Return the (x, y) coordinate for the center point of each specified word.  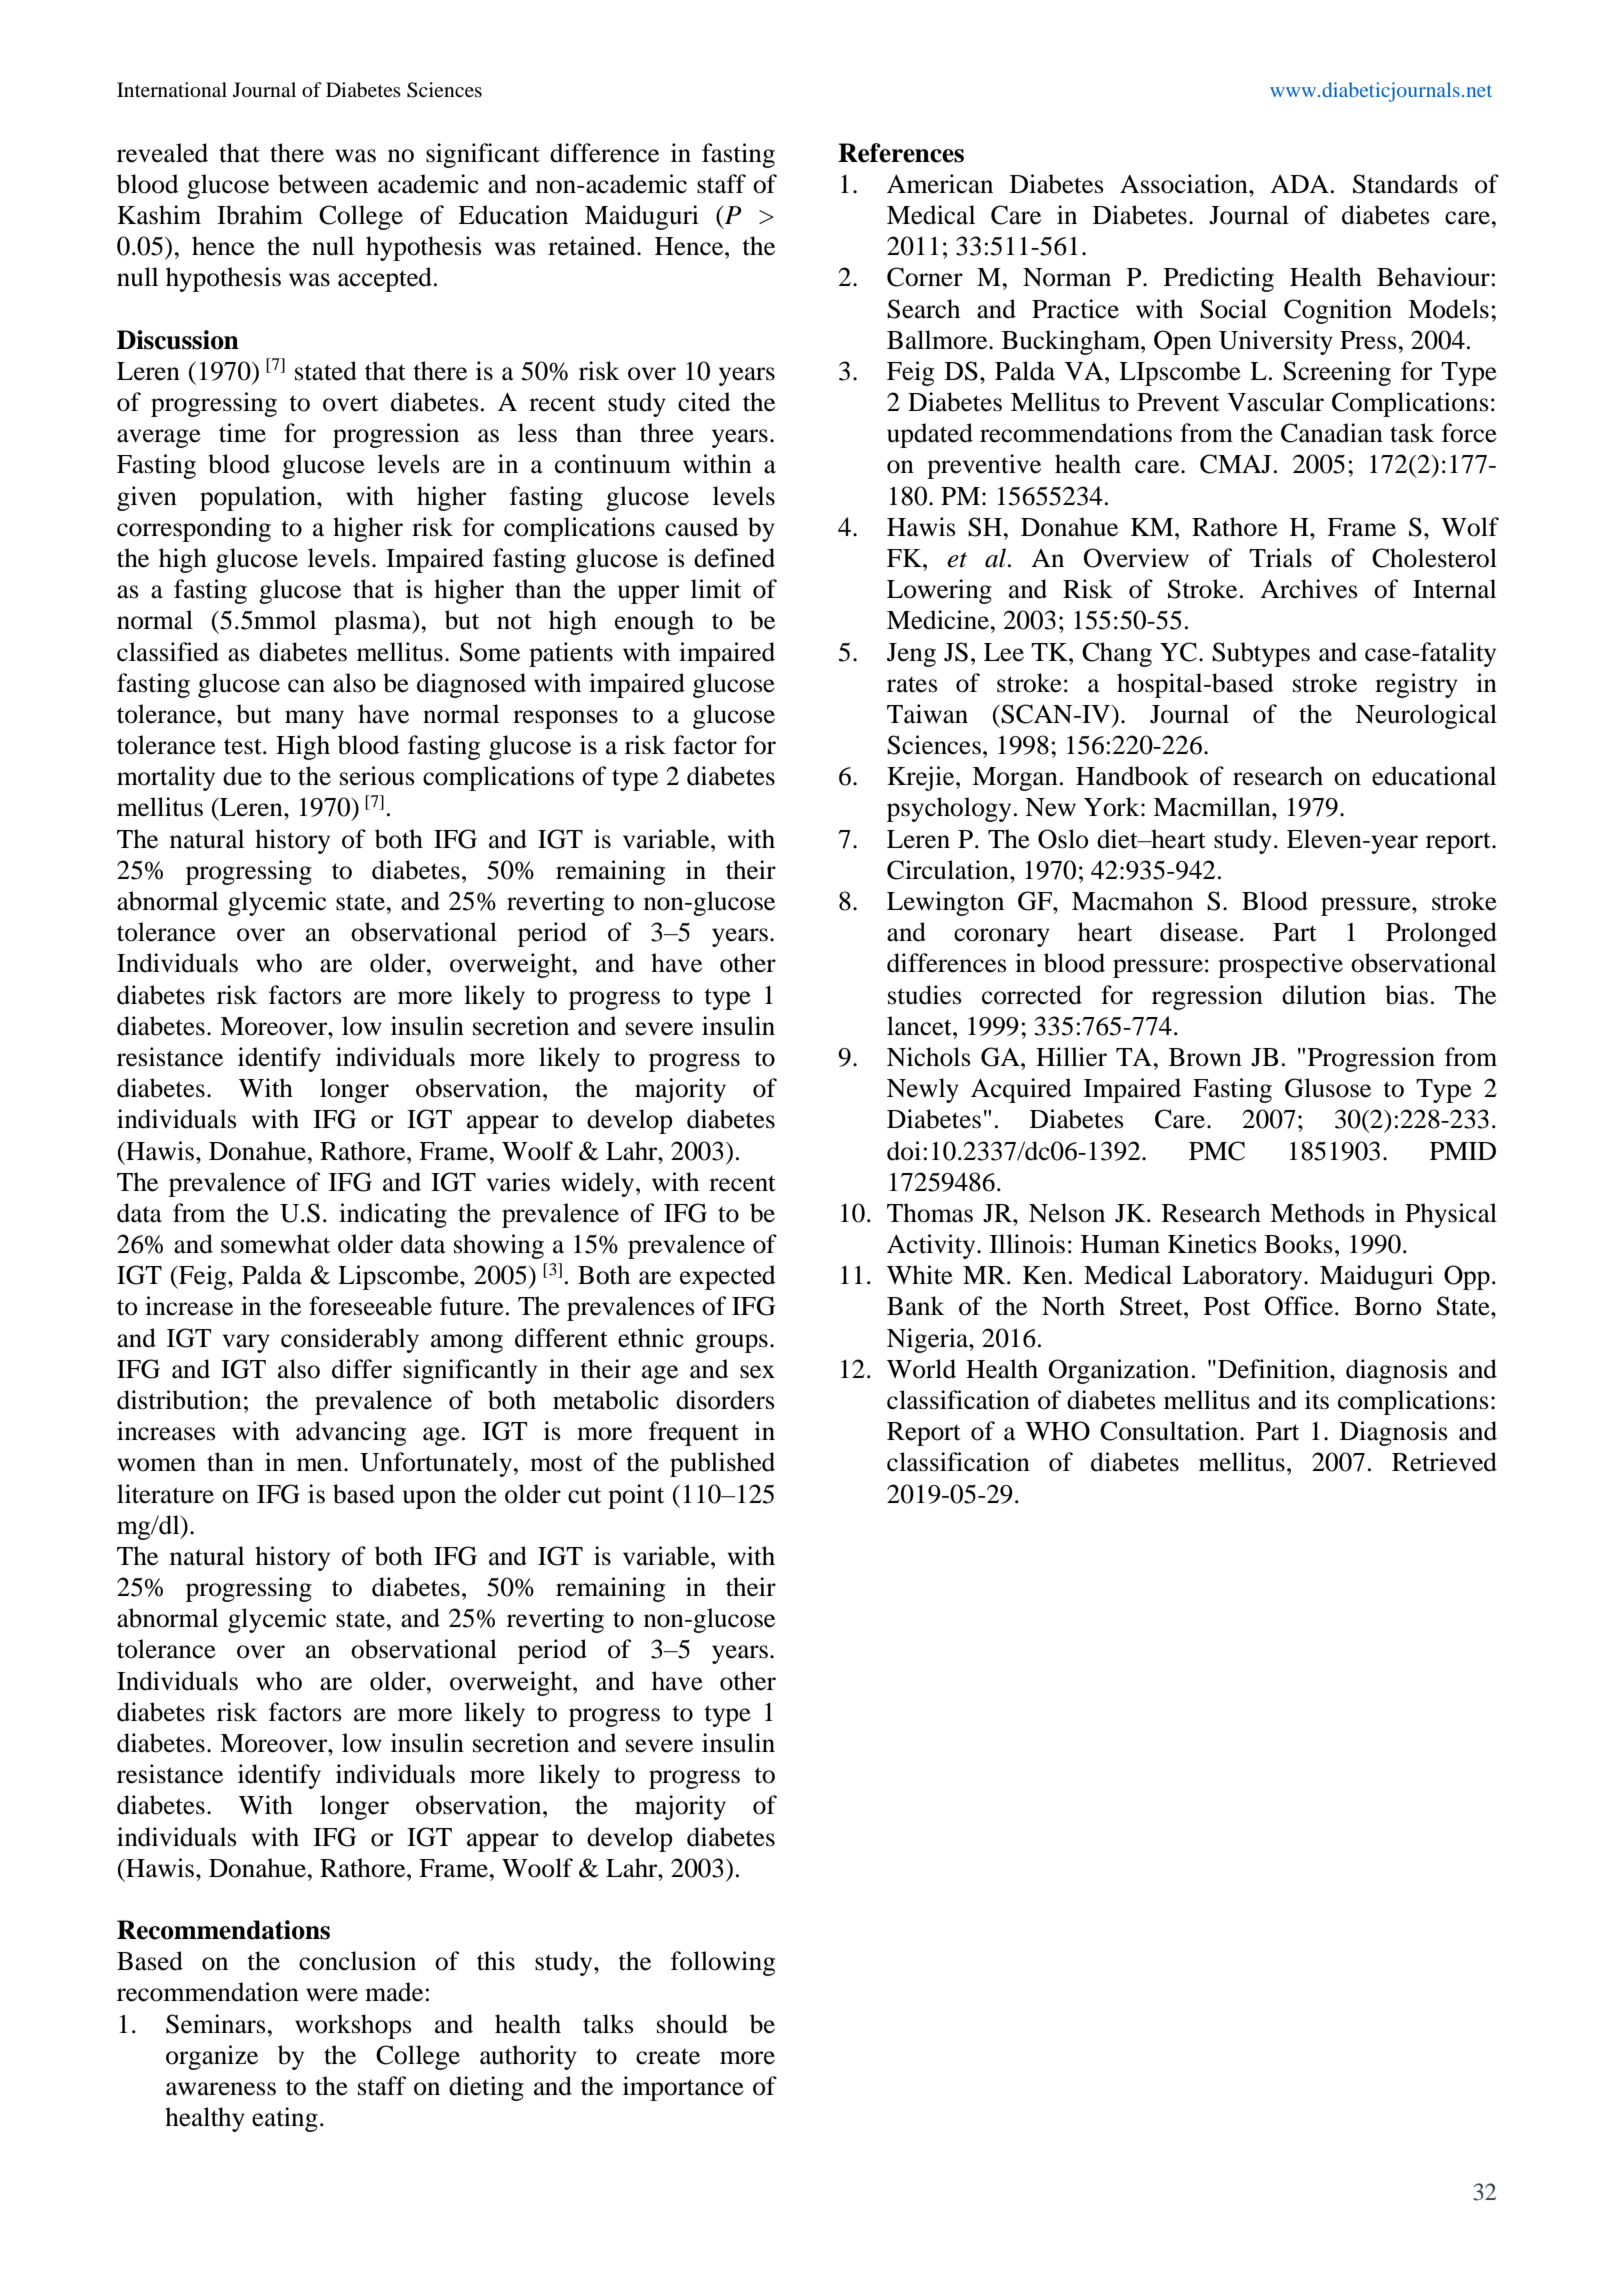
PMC (1217, 1151)
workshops (353, 2026)
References (901, 153)
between (323, 184)
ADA (1299, 184)
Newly (923, 1090)
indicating (393, 1215)
